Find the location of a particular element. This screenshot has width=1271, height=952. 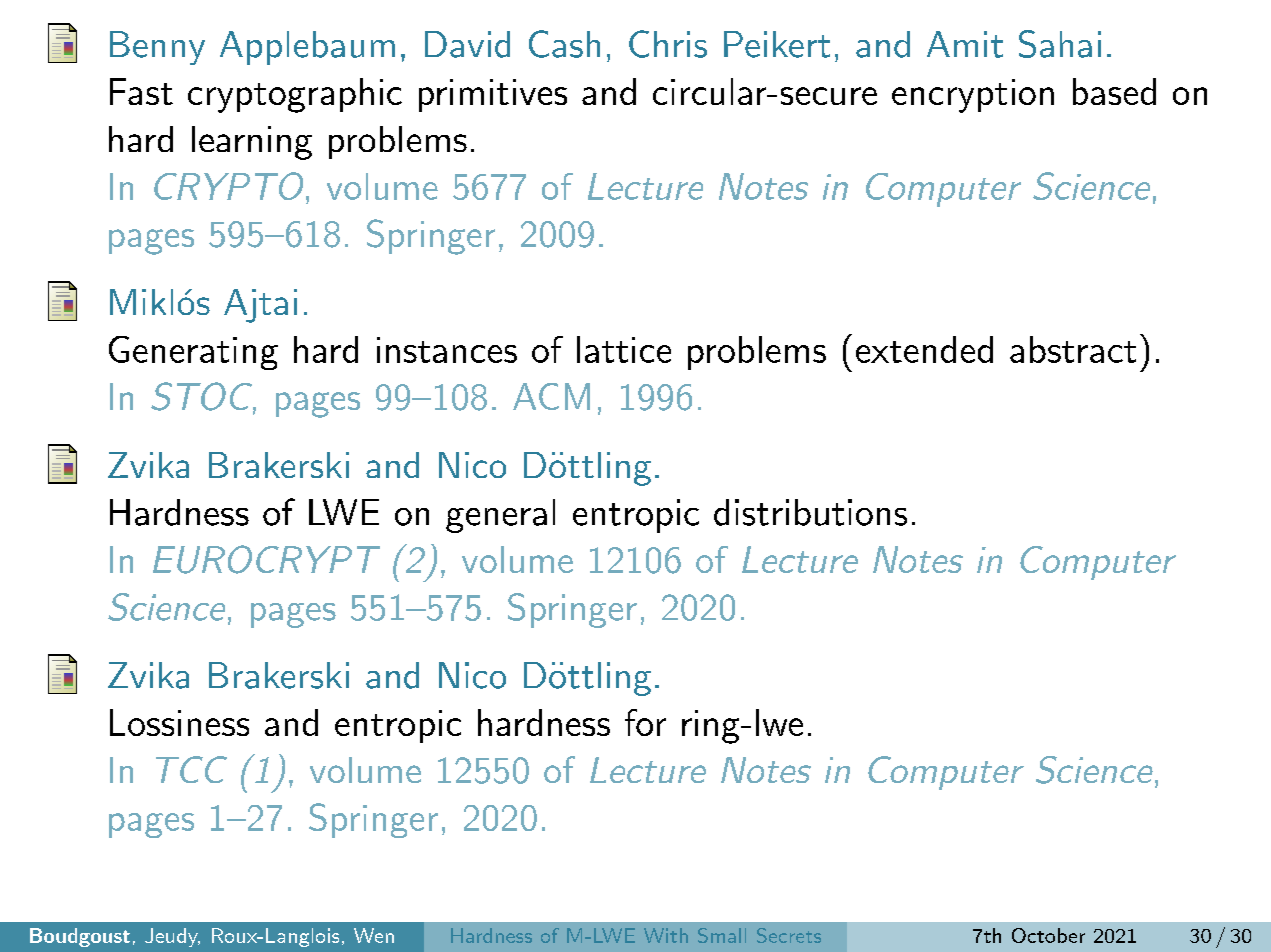

extended is located at coordinates (924, 349).
